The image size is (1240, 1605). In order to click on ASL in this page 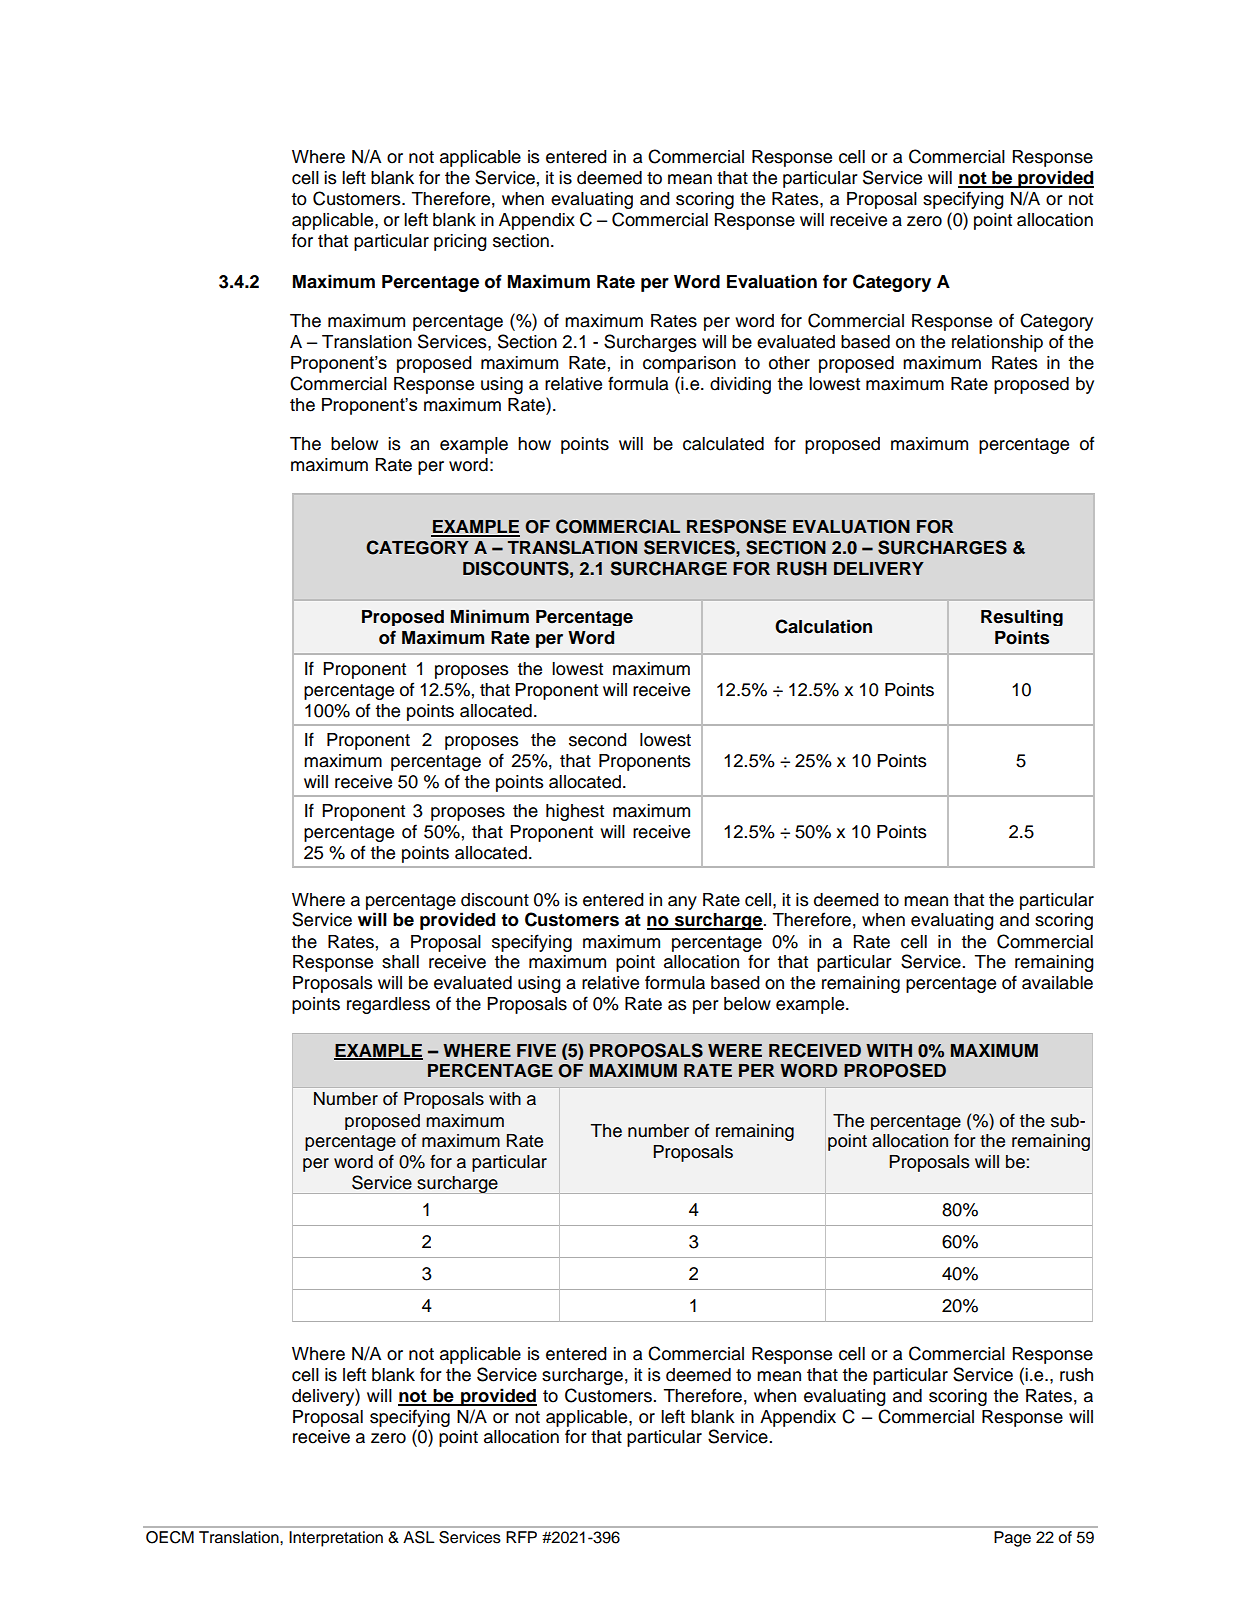, I will do `click(419, 1537)`.
